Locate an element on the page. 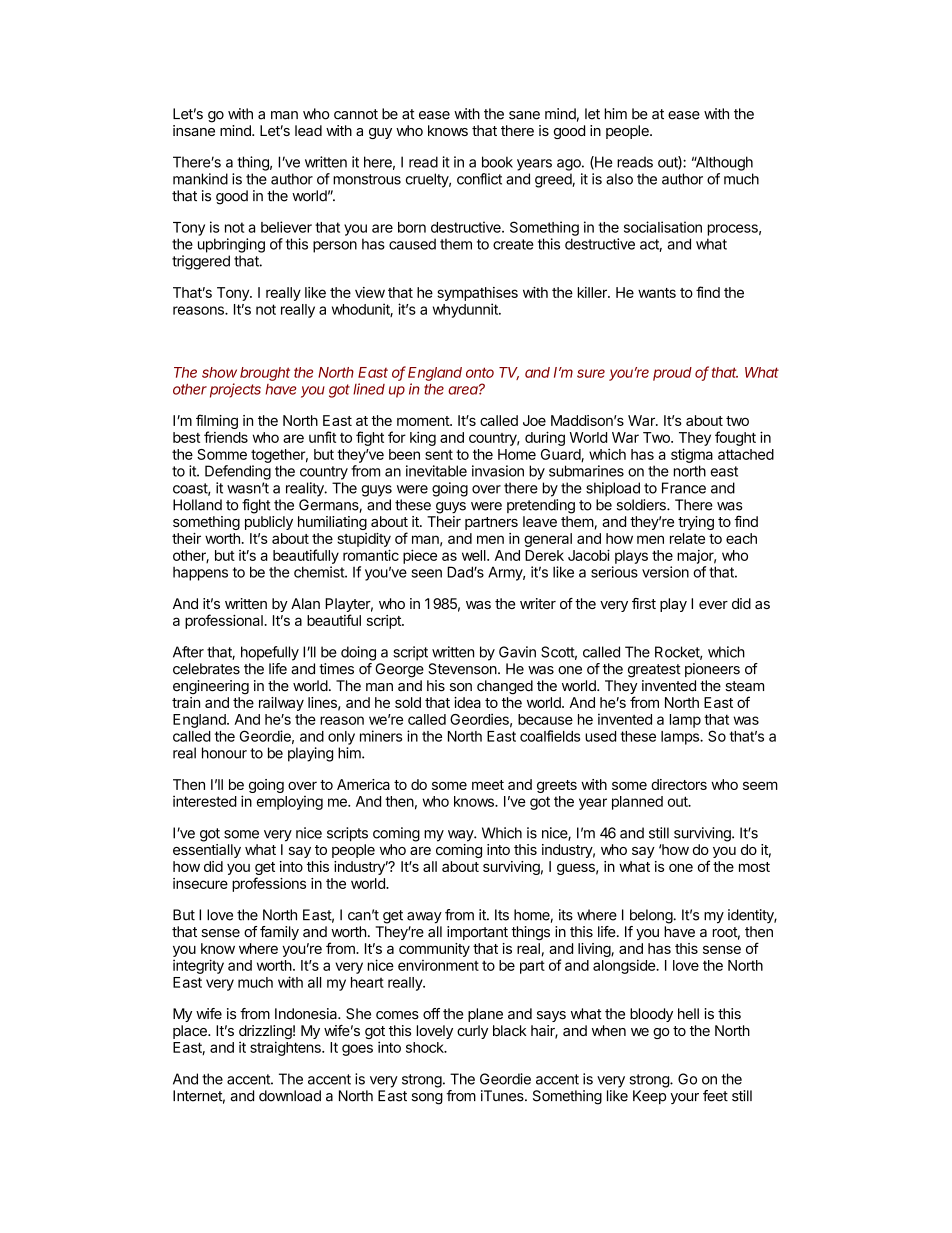 This page has height=1233, width=952. invasion is located at coordinates (498, 471).
